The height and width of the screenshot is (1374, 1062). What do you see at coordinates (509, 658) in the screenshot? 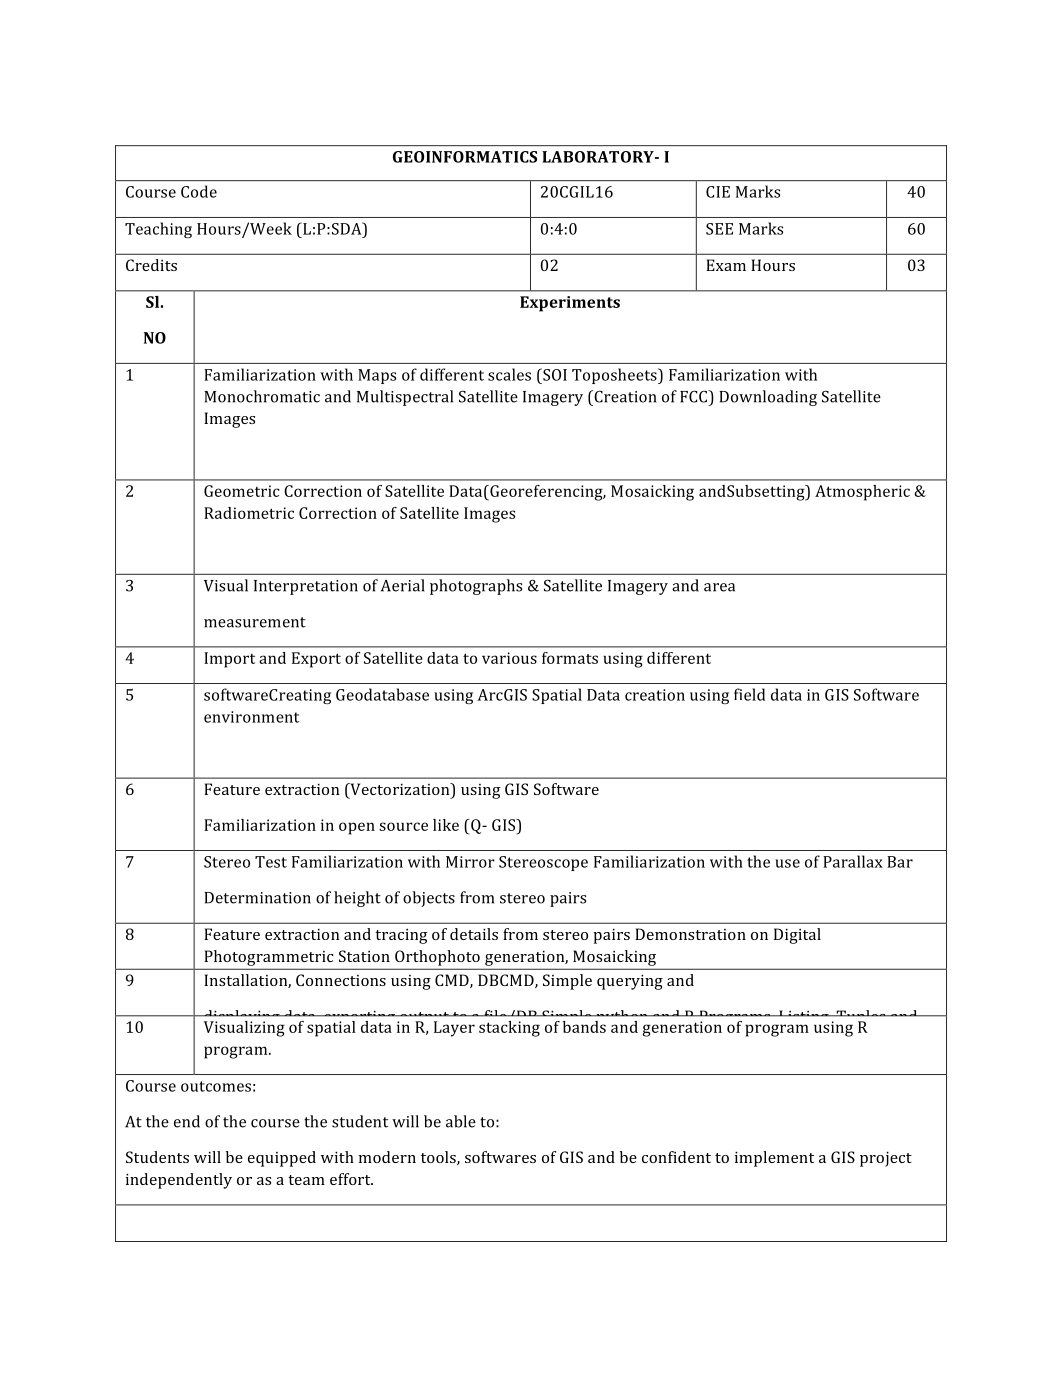
I see `various` at bounding box center [509, 658].
